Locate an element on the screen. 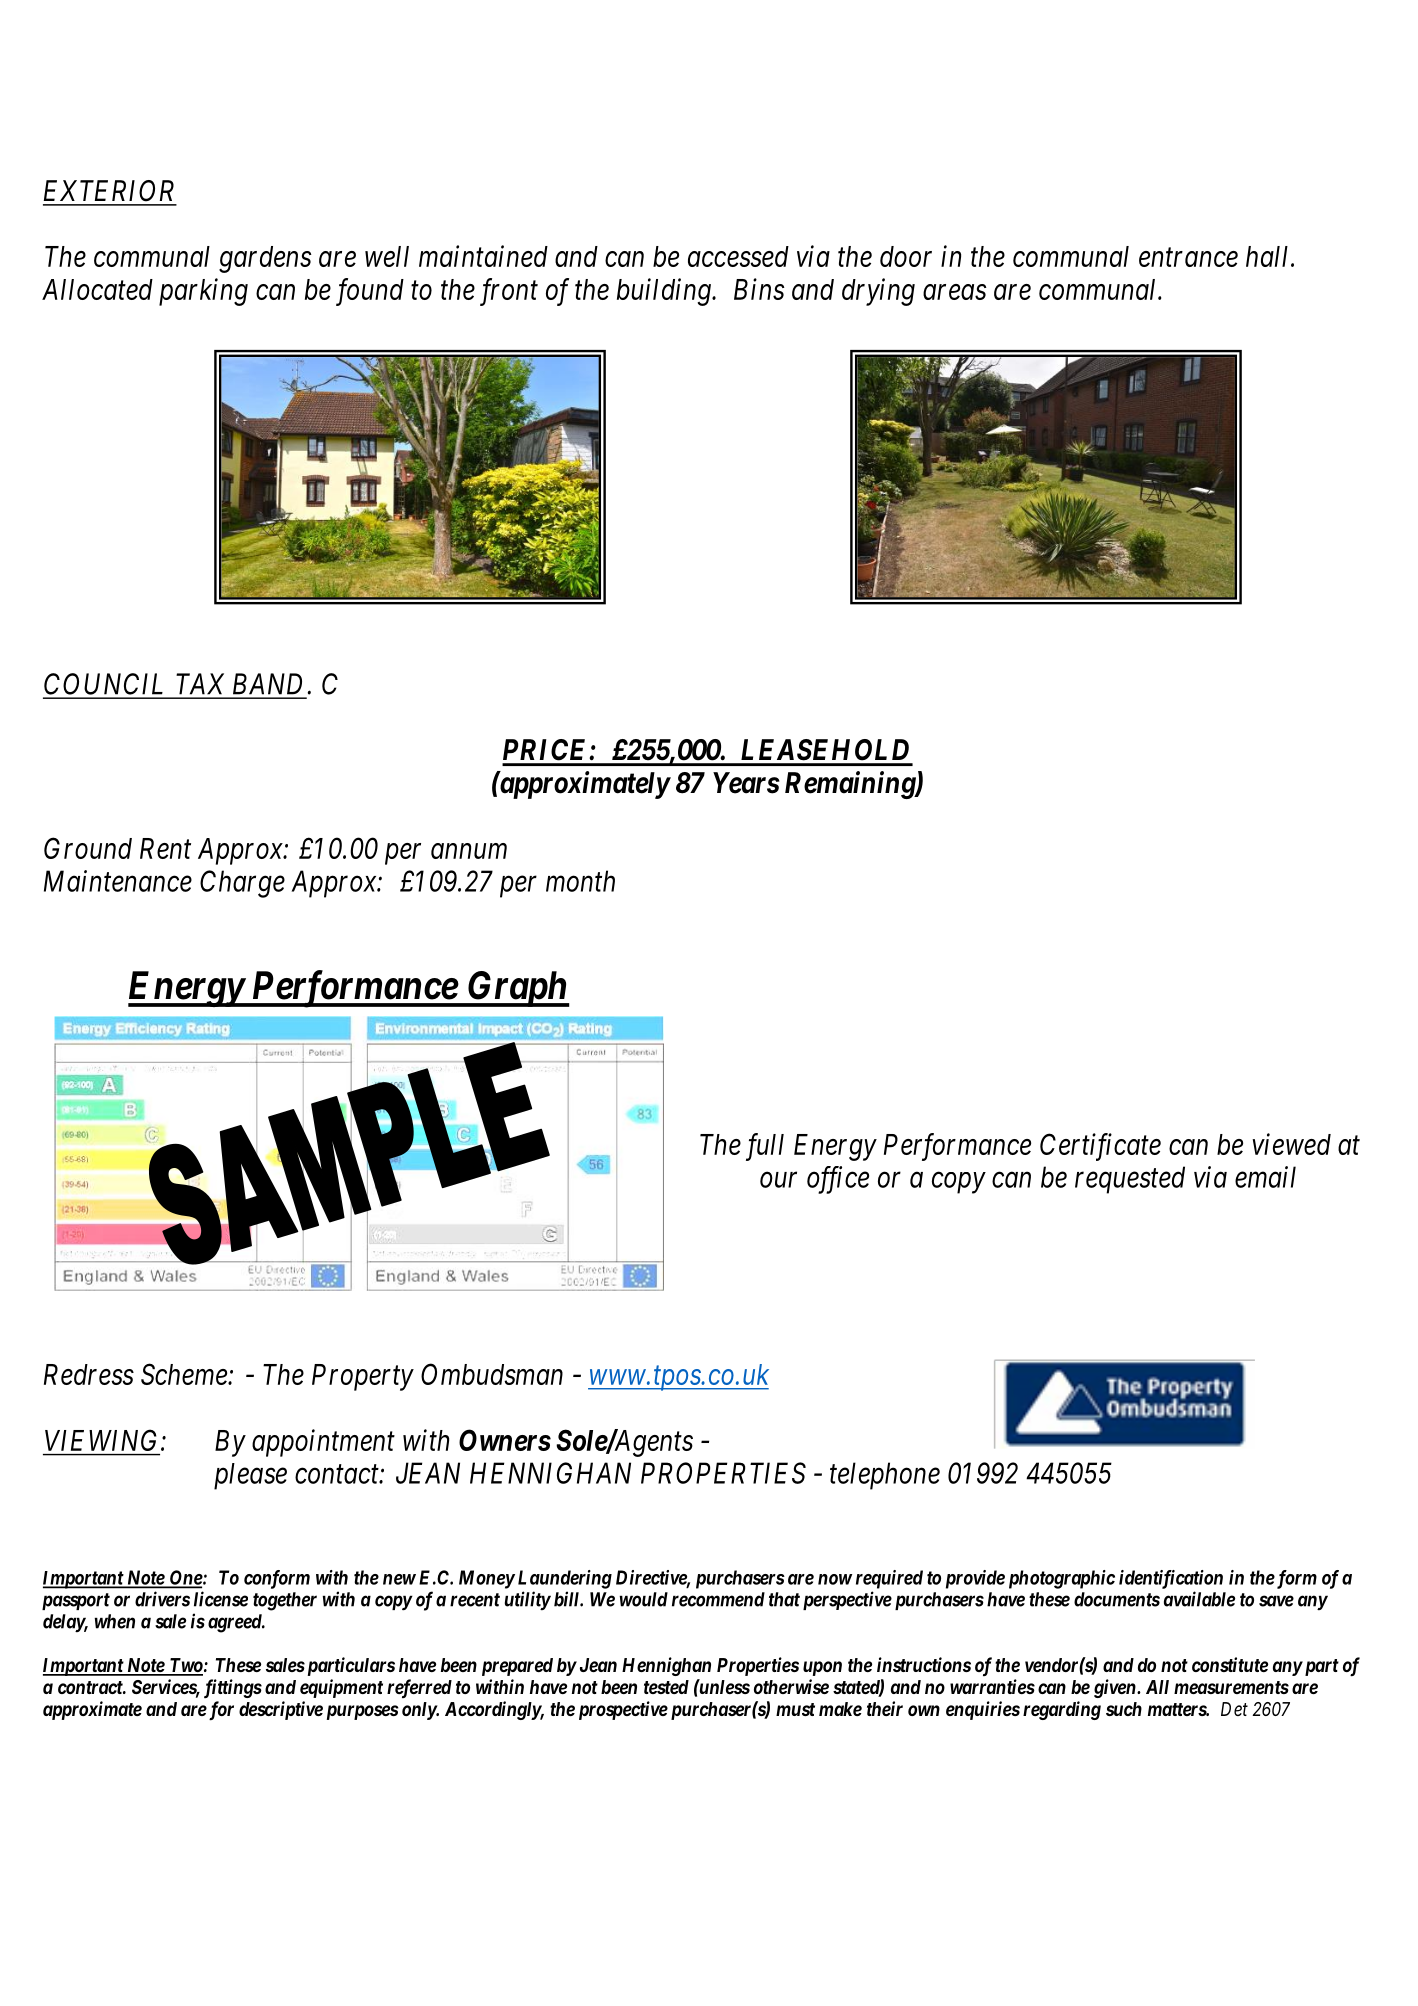 This screenshot has height=2006, width=1418. entrance is located at coordinates (1188, 258).
